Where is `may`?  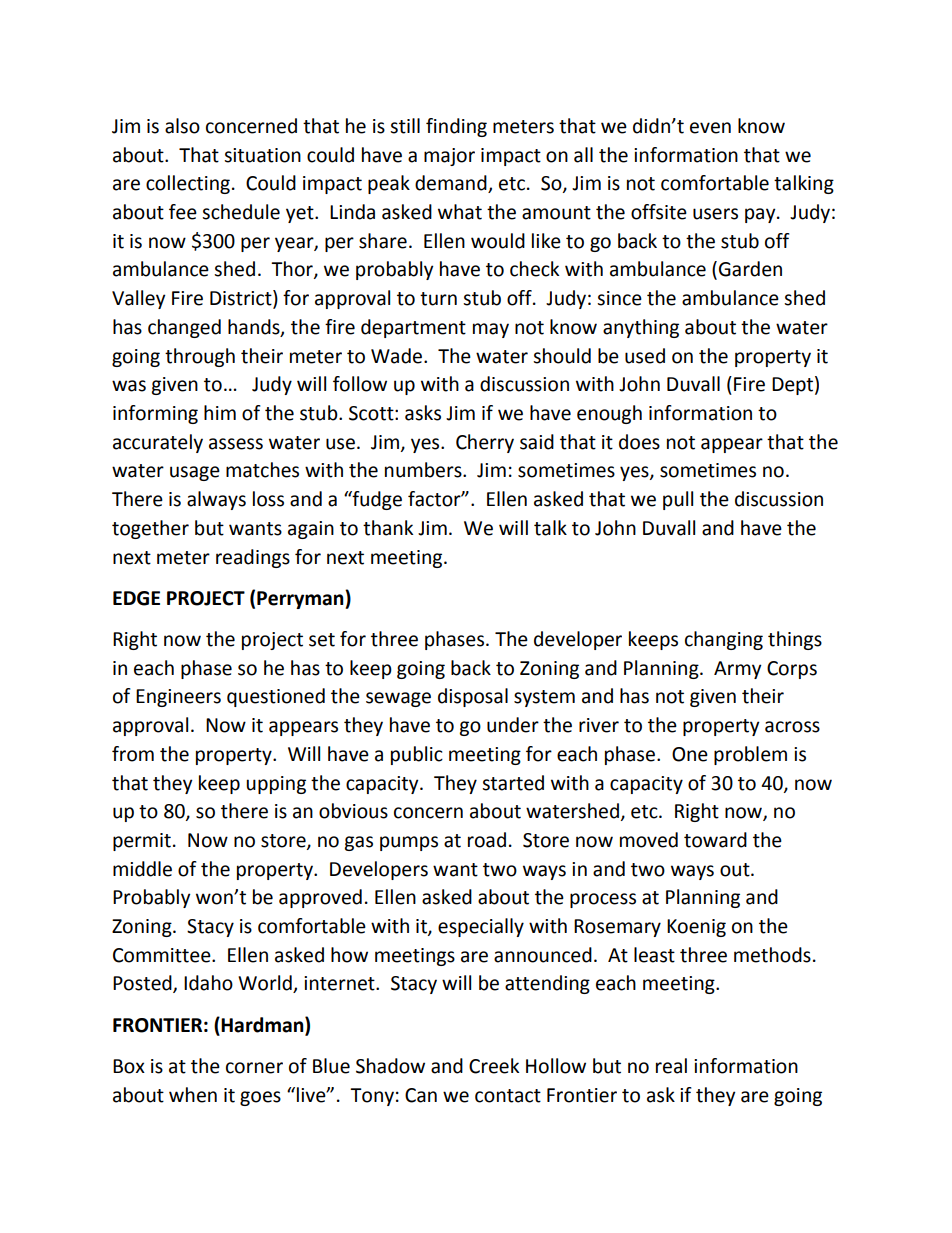
may is located at coordinates (491, 330).
